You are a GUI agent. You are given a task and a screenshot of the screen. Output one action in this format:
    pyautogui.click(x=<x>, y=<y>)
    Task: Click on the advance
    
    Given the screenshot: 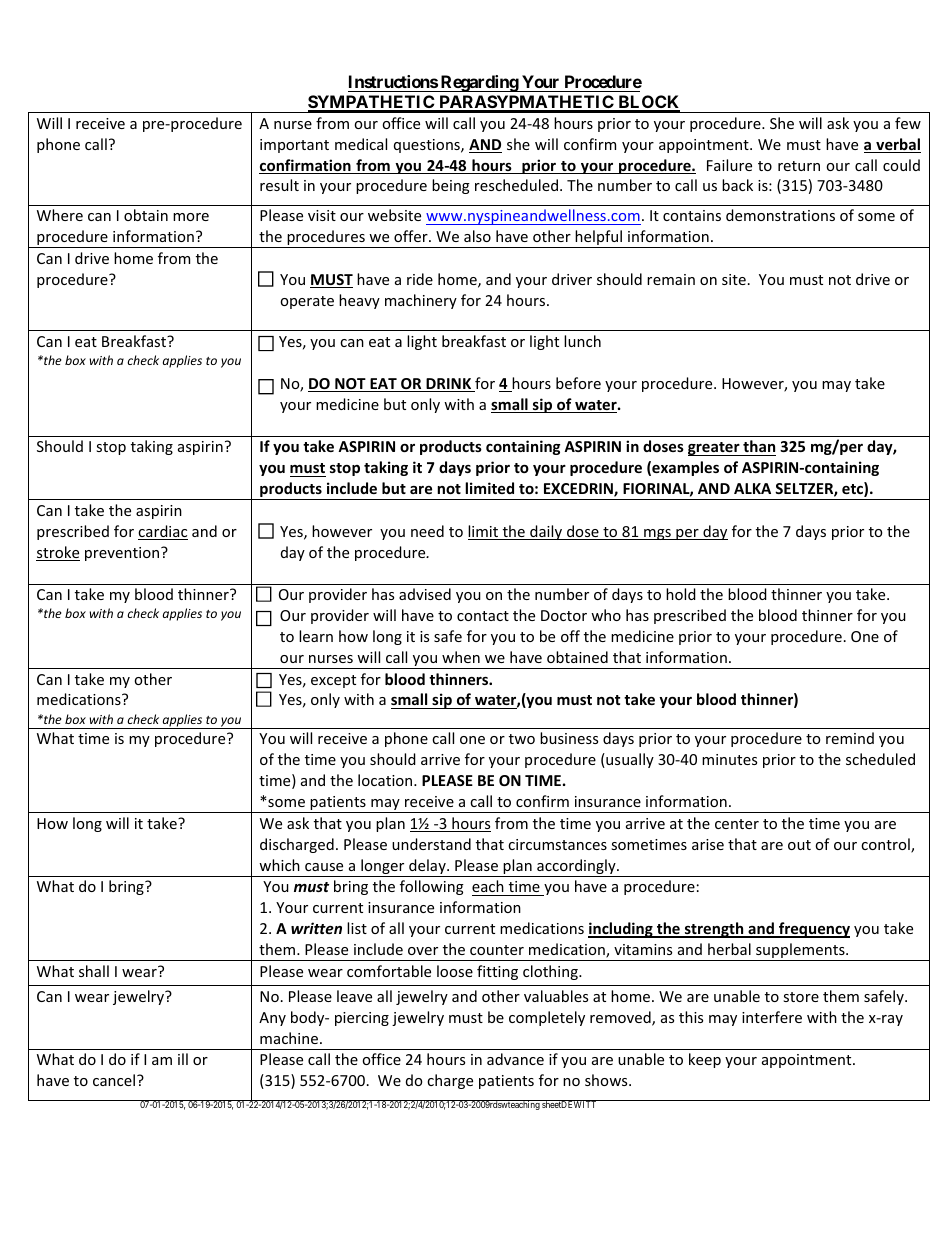 What is the action you would take?
    pyautogui.click(x=515, y=1059)
